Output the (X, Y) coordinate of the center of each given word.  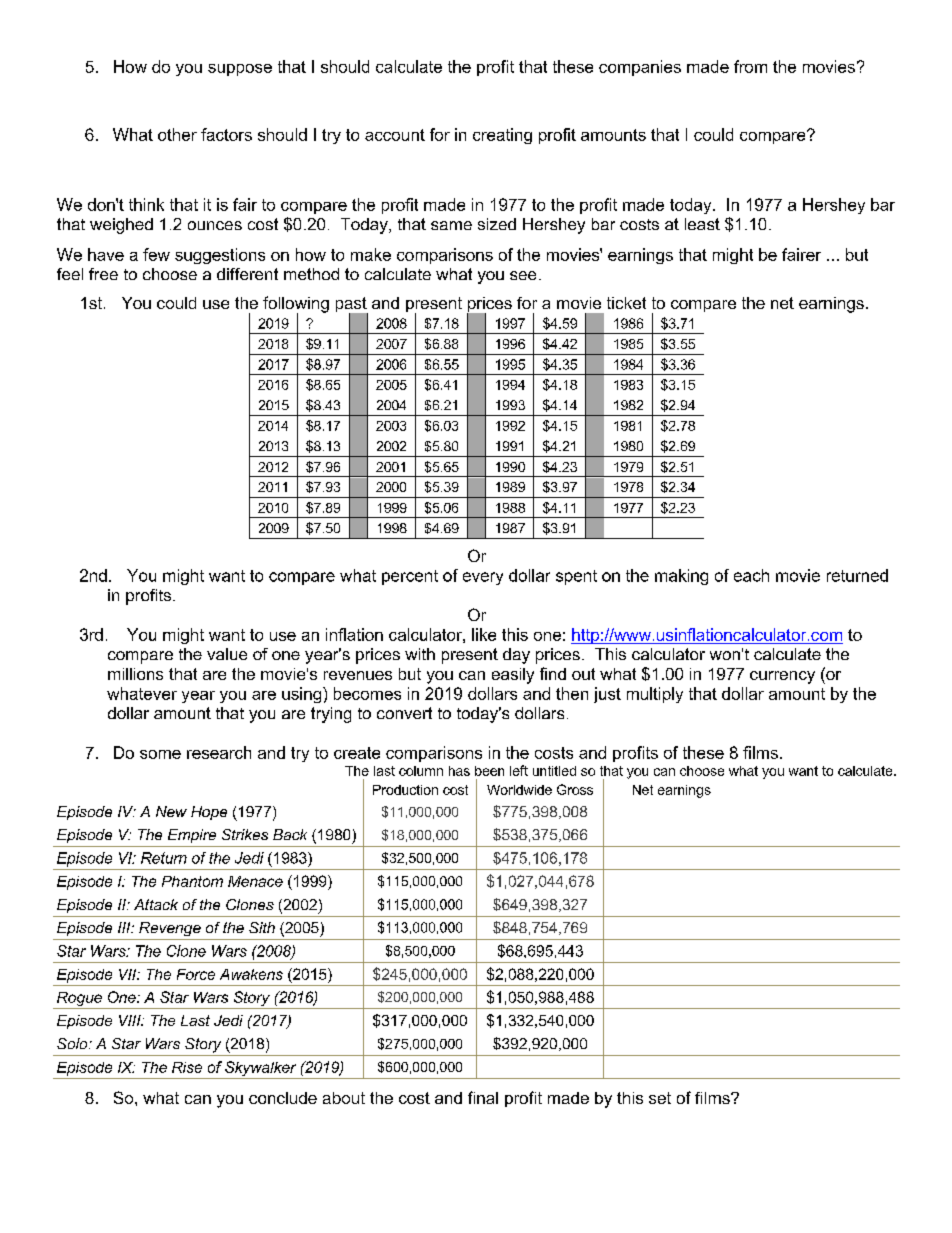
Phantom (192, 881)
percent (410, 577)
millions (135, 674)
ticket (626, 303)
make (371, 254)
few (156, 254)
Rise (187, 1067)
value (227, 654)
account (395, 135)
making (681, 577)
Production (405, 790)
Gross (575, 789)
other (177, 134)
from (750, 66)
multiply (655, 695)
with (420, 654)
